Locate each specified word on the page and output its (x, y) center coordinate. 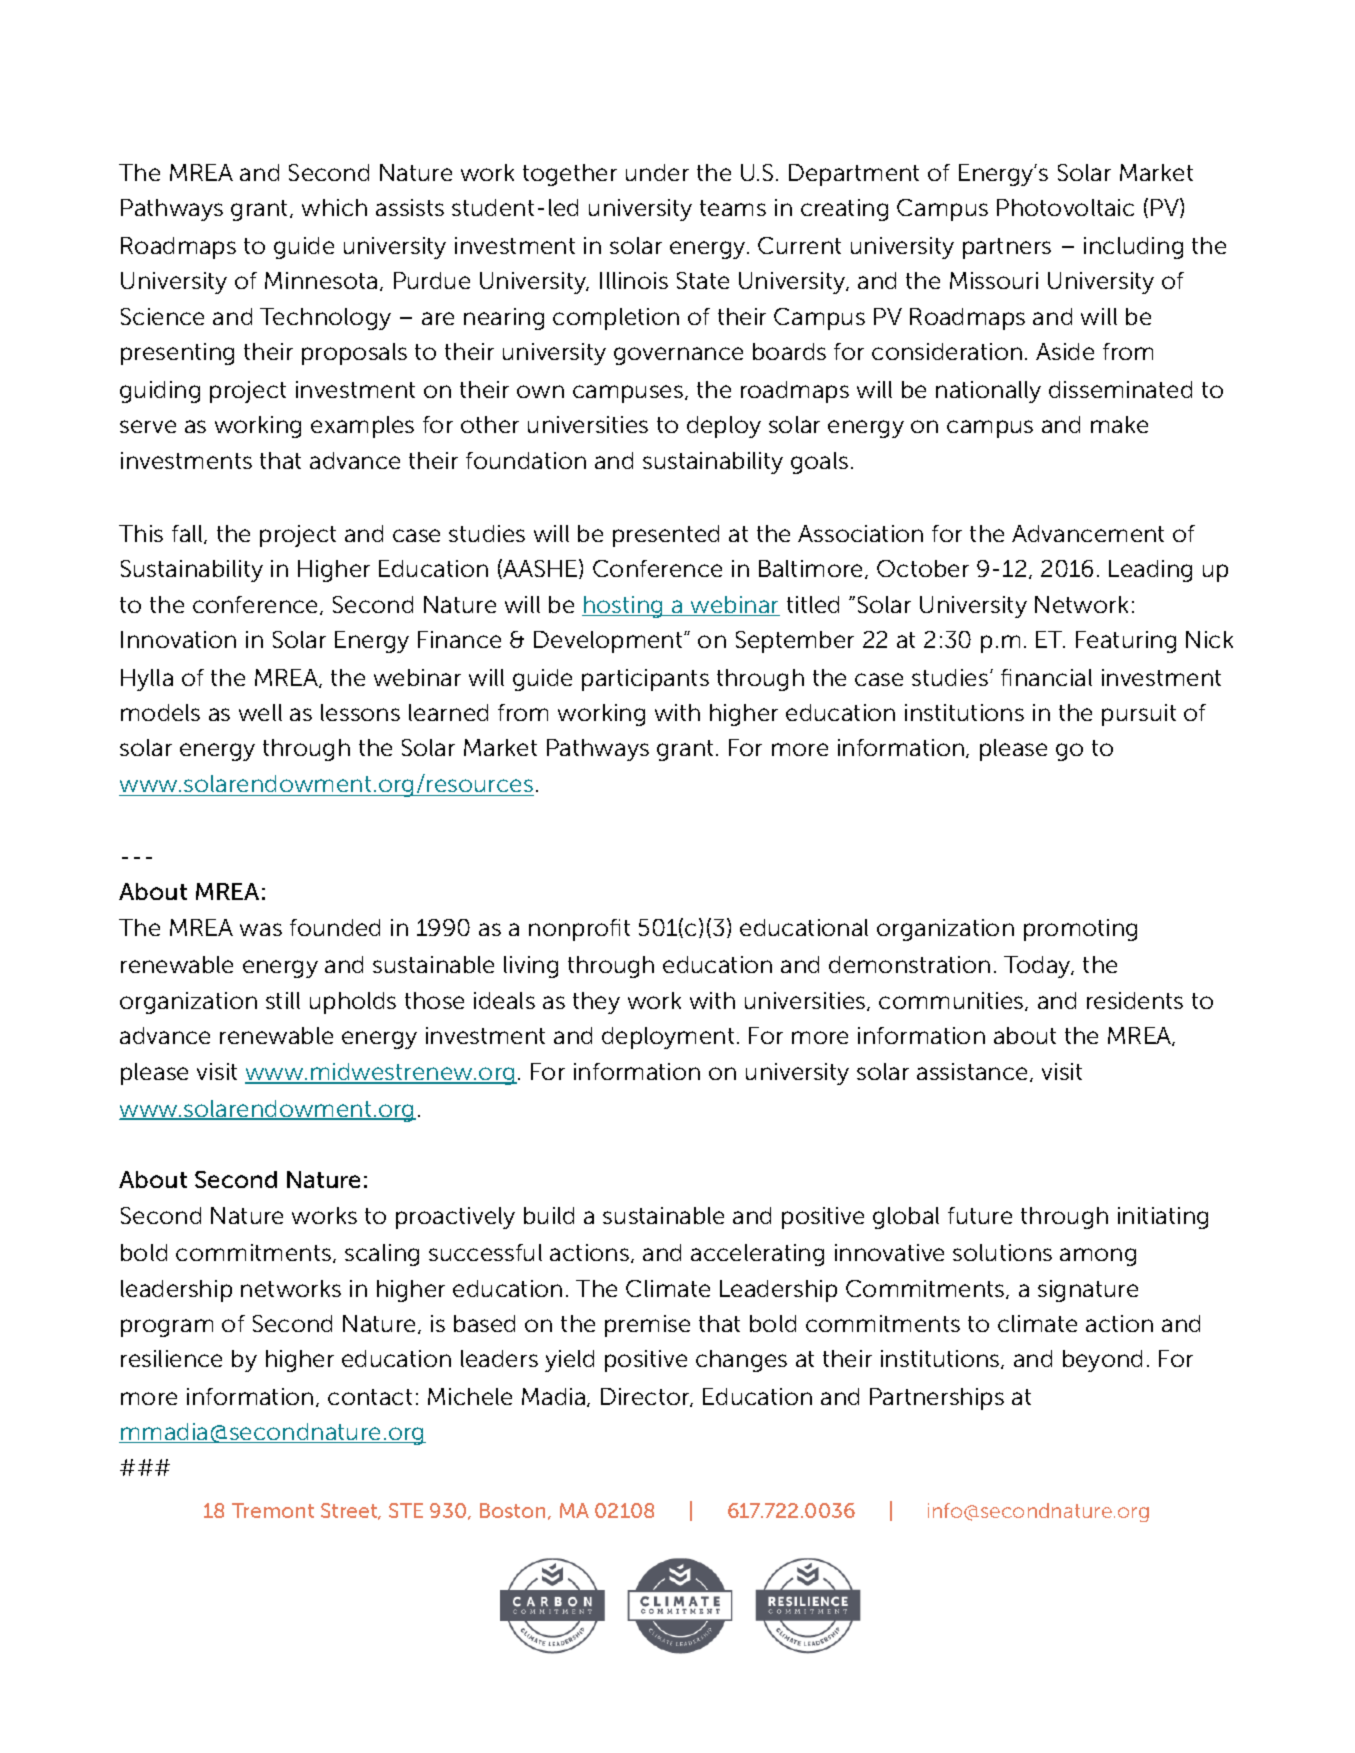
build (549, 1215)
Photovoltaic (1065, 207)
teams (733, 208)
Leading (1150, 571)
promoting (1080, 930)
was (261, 929)
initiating (1163, 1218)
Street (350, 1511)
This (141, 533)
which (334, 207)
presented (666, 536)
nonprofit (579, 930)
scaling (382, 1255)
